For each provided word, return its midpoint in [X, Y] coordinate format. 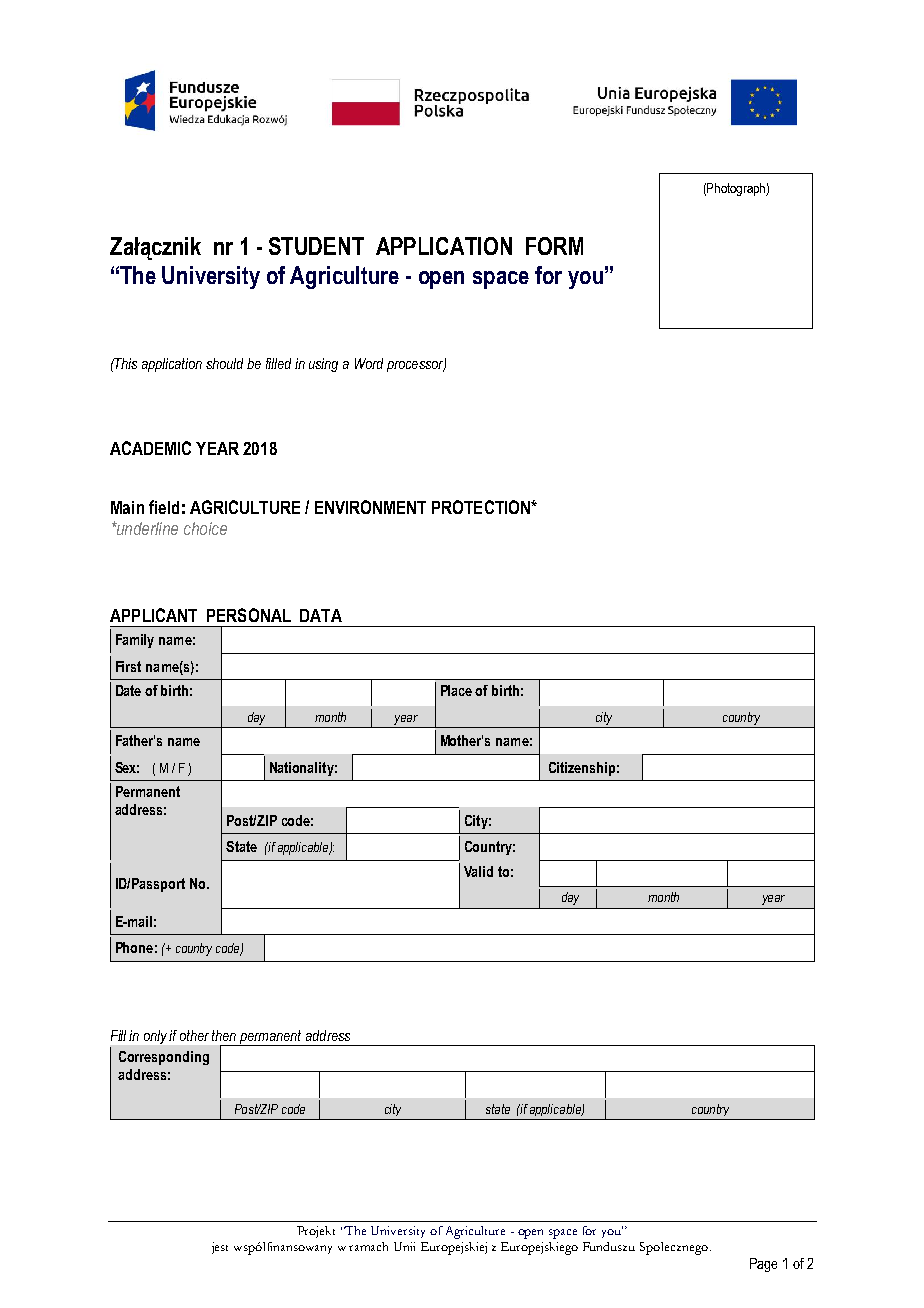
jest [220, 1248]
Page [763, 1265]
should [224, 363]
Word [369, 363]
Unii [404, 1246]
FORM [554, 246]
